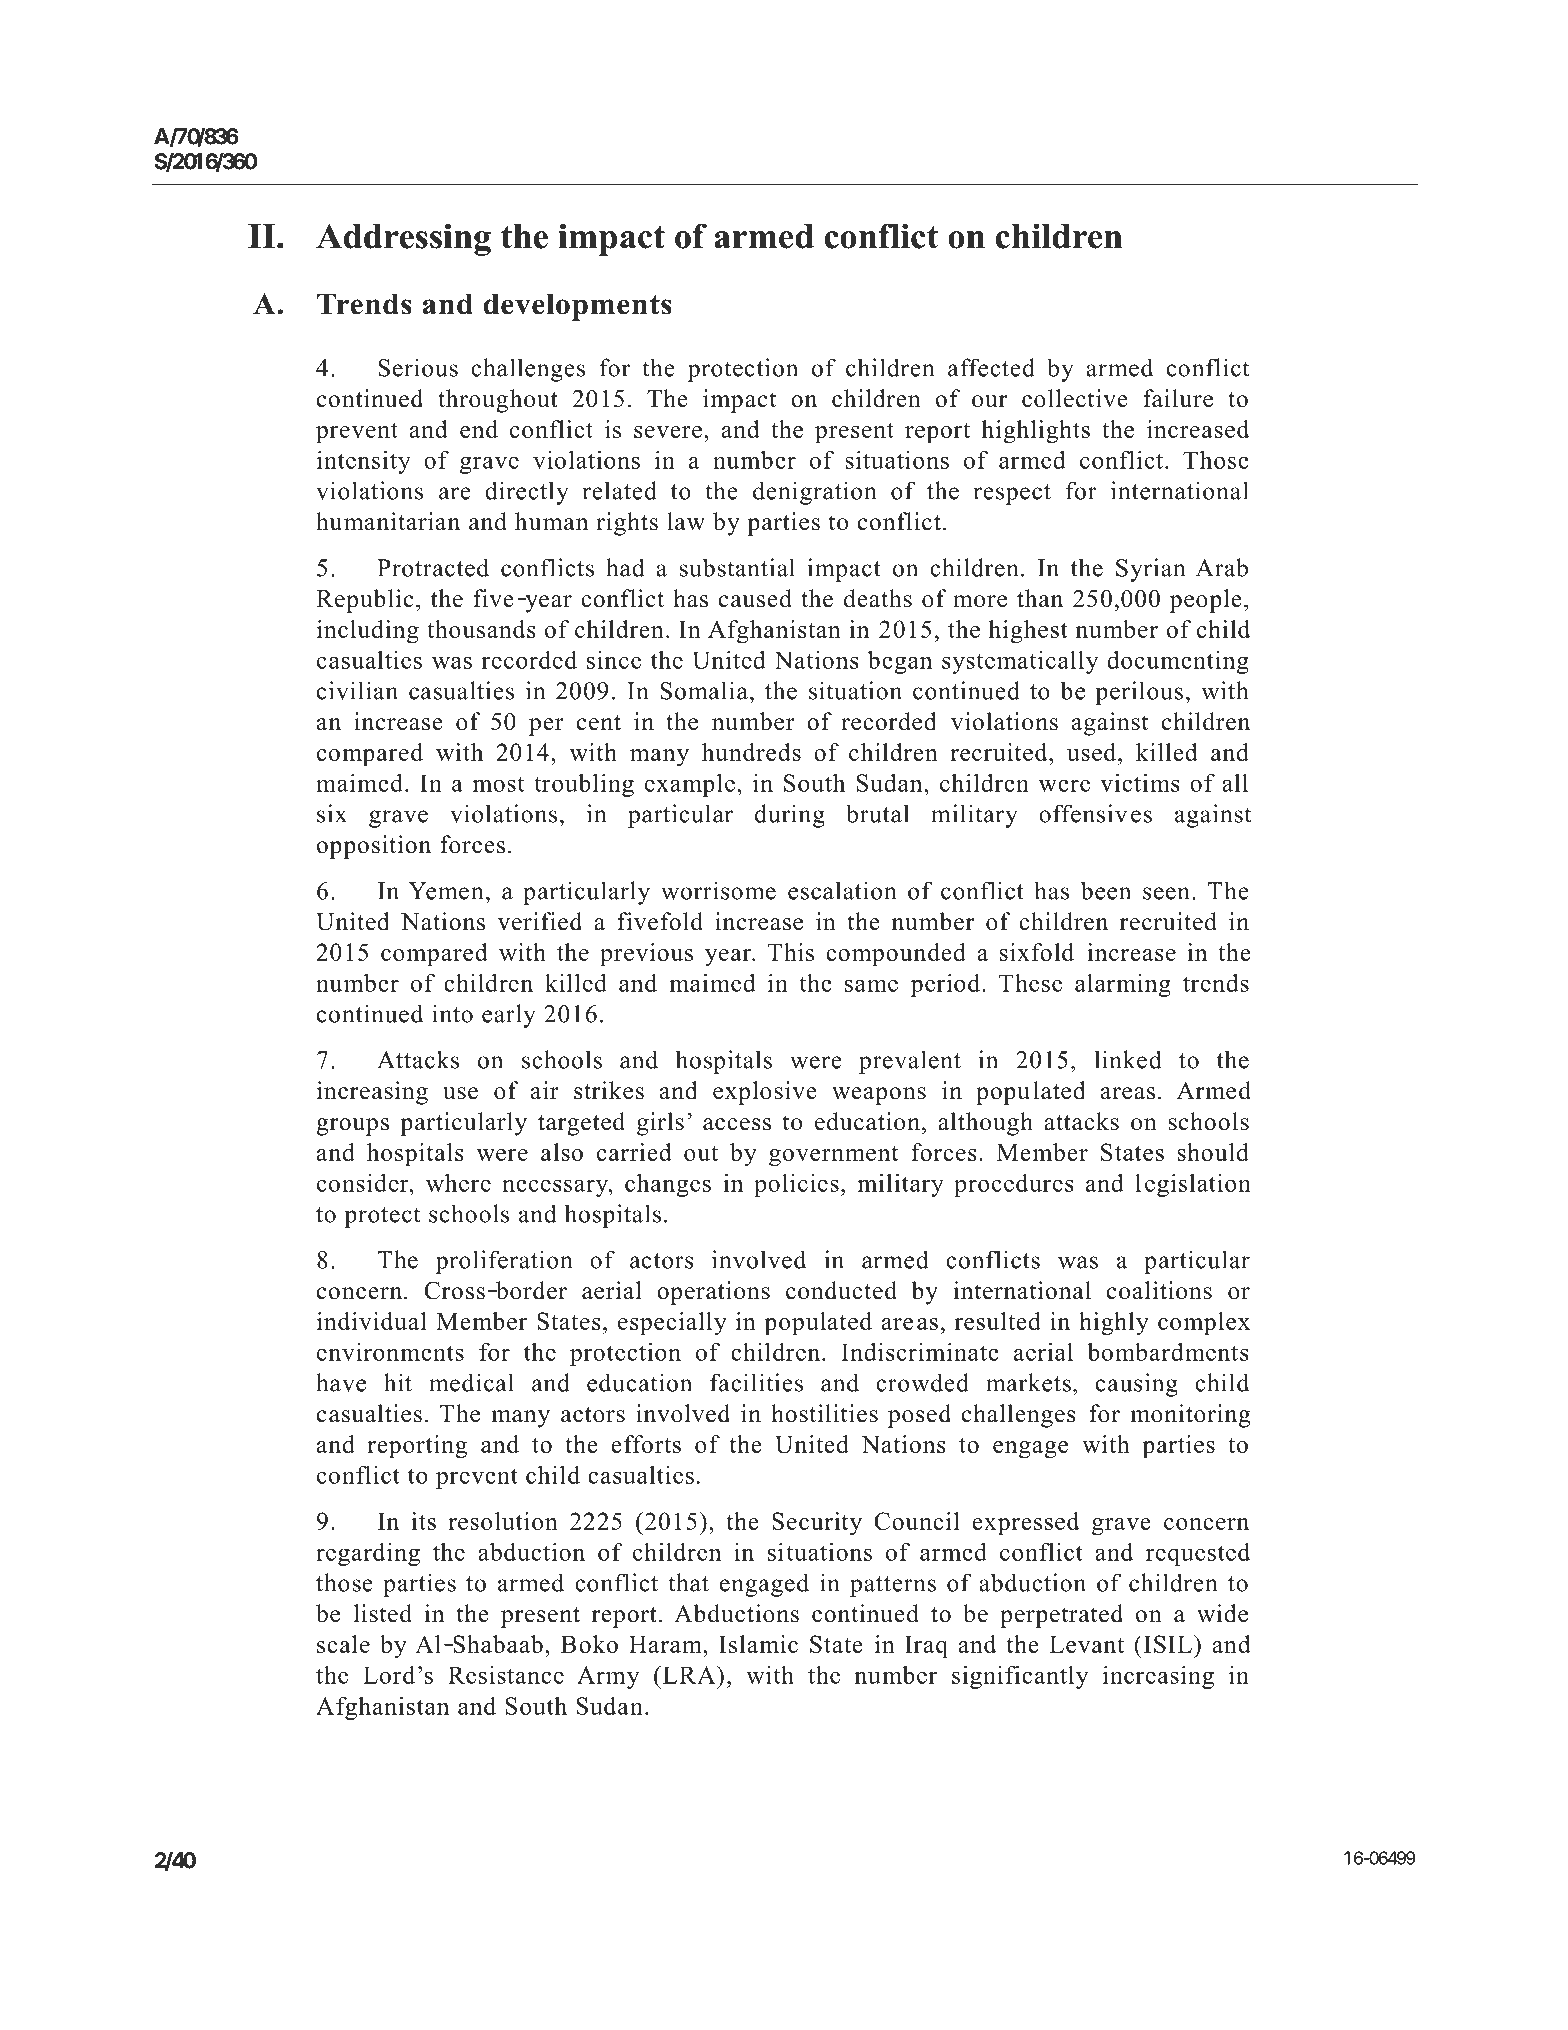 This screenshot has height=2030, width=1568. I want to click on listed, so click(383, 1613).
